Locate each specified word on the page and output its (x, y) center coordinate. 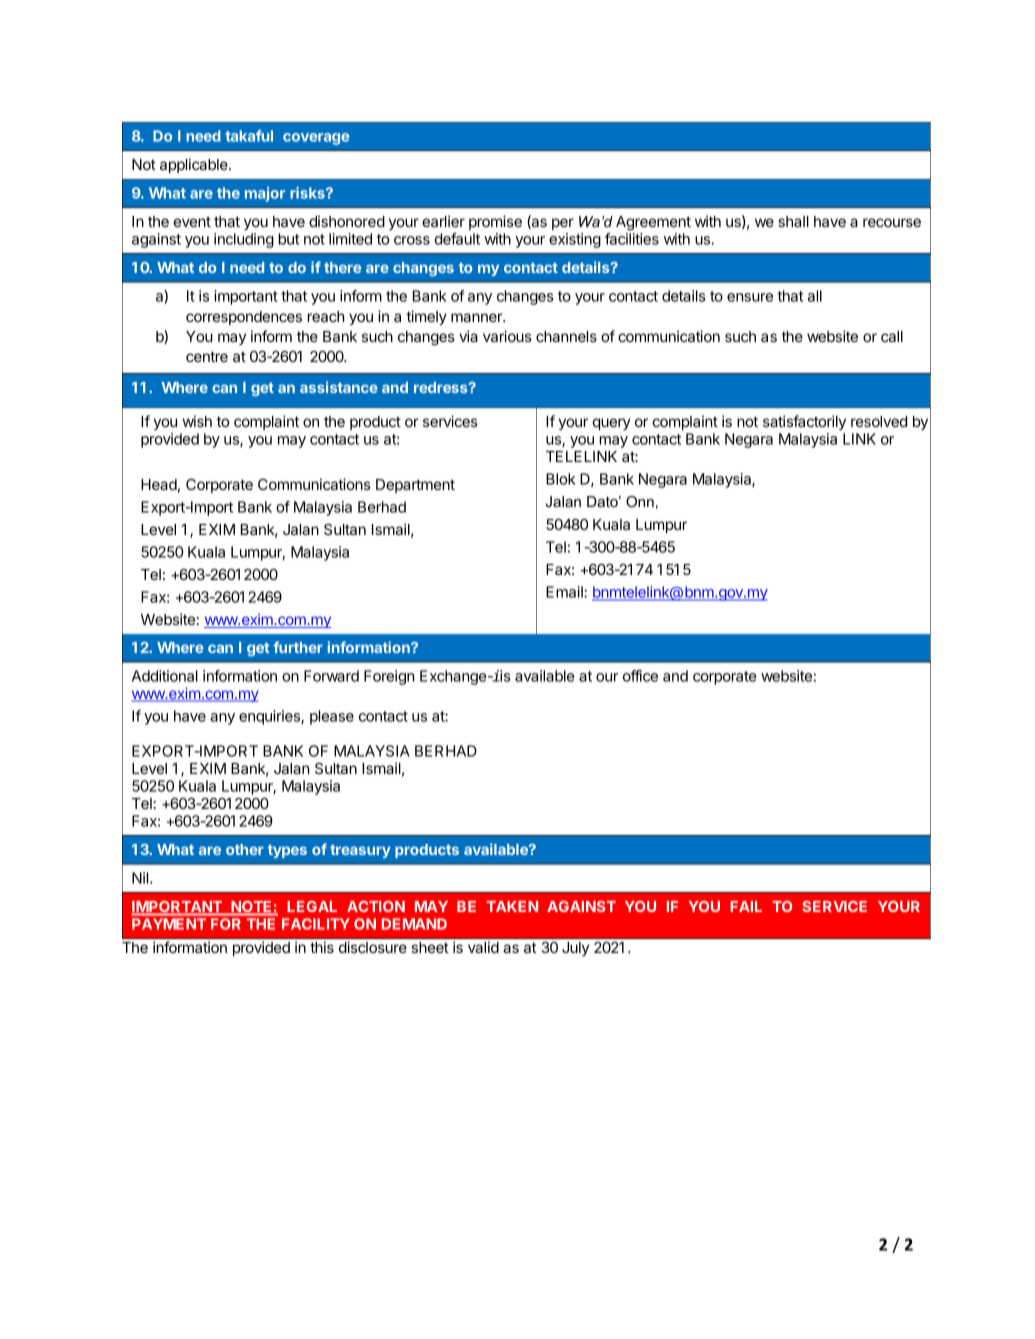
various (507, 336)
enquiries (270, 717)
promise (495, 222)
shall (793, 221)
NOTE (251, 908)
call (892, 336)
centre (207, 356)
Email (565, 592)
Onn (640, 501)
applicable (195, 165)
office (640, 676)
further (298, 647)
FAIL (746, 906)
